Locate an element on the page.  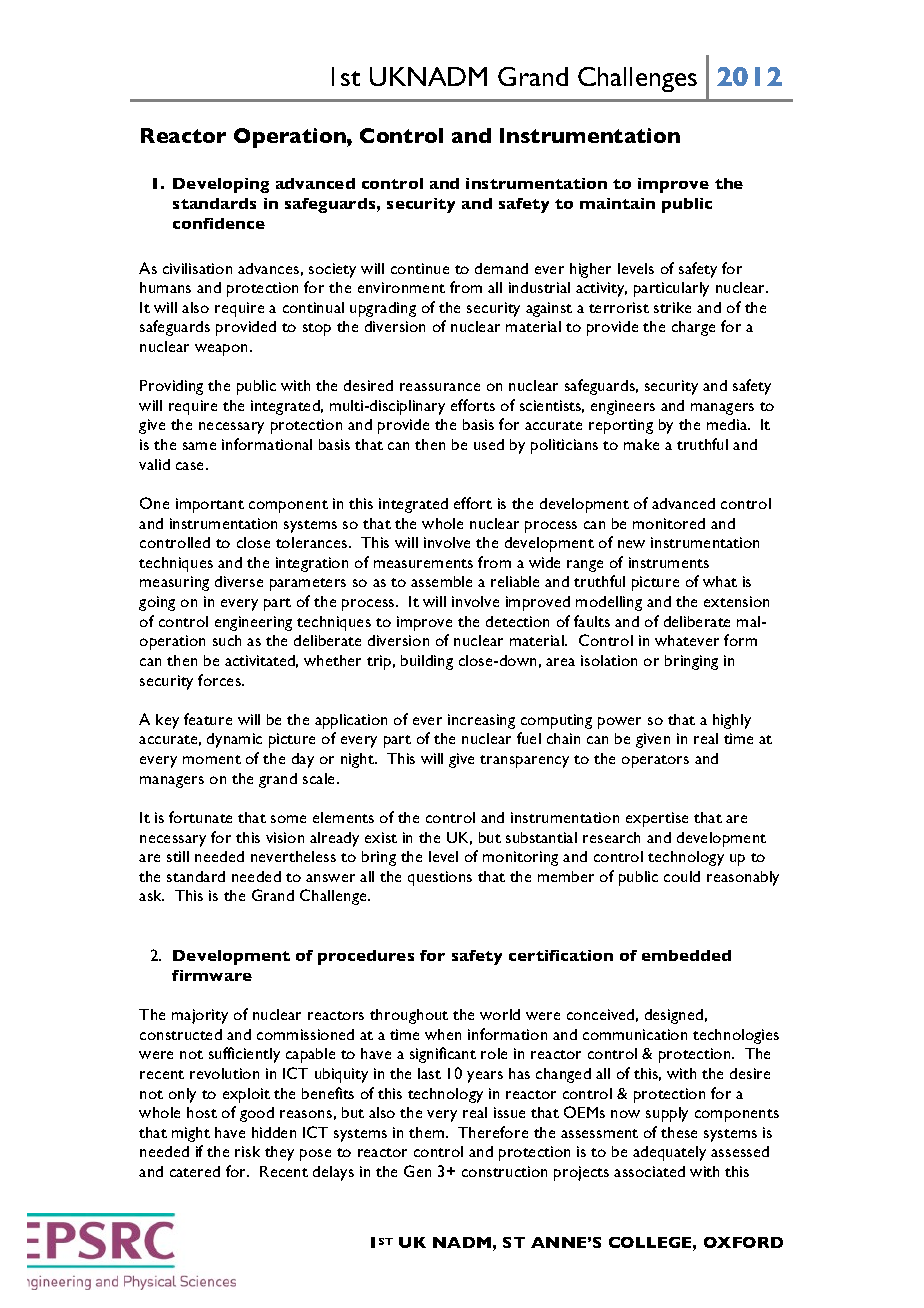
continue is located at coordinates (420, 268).
